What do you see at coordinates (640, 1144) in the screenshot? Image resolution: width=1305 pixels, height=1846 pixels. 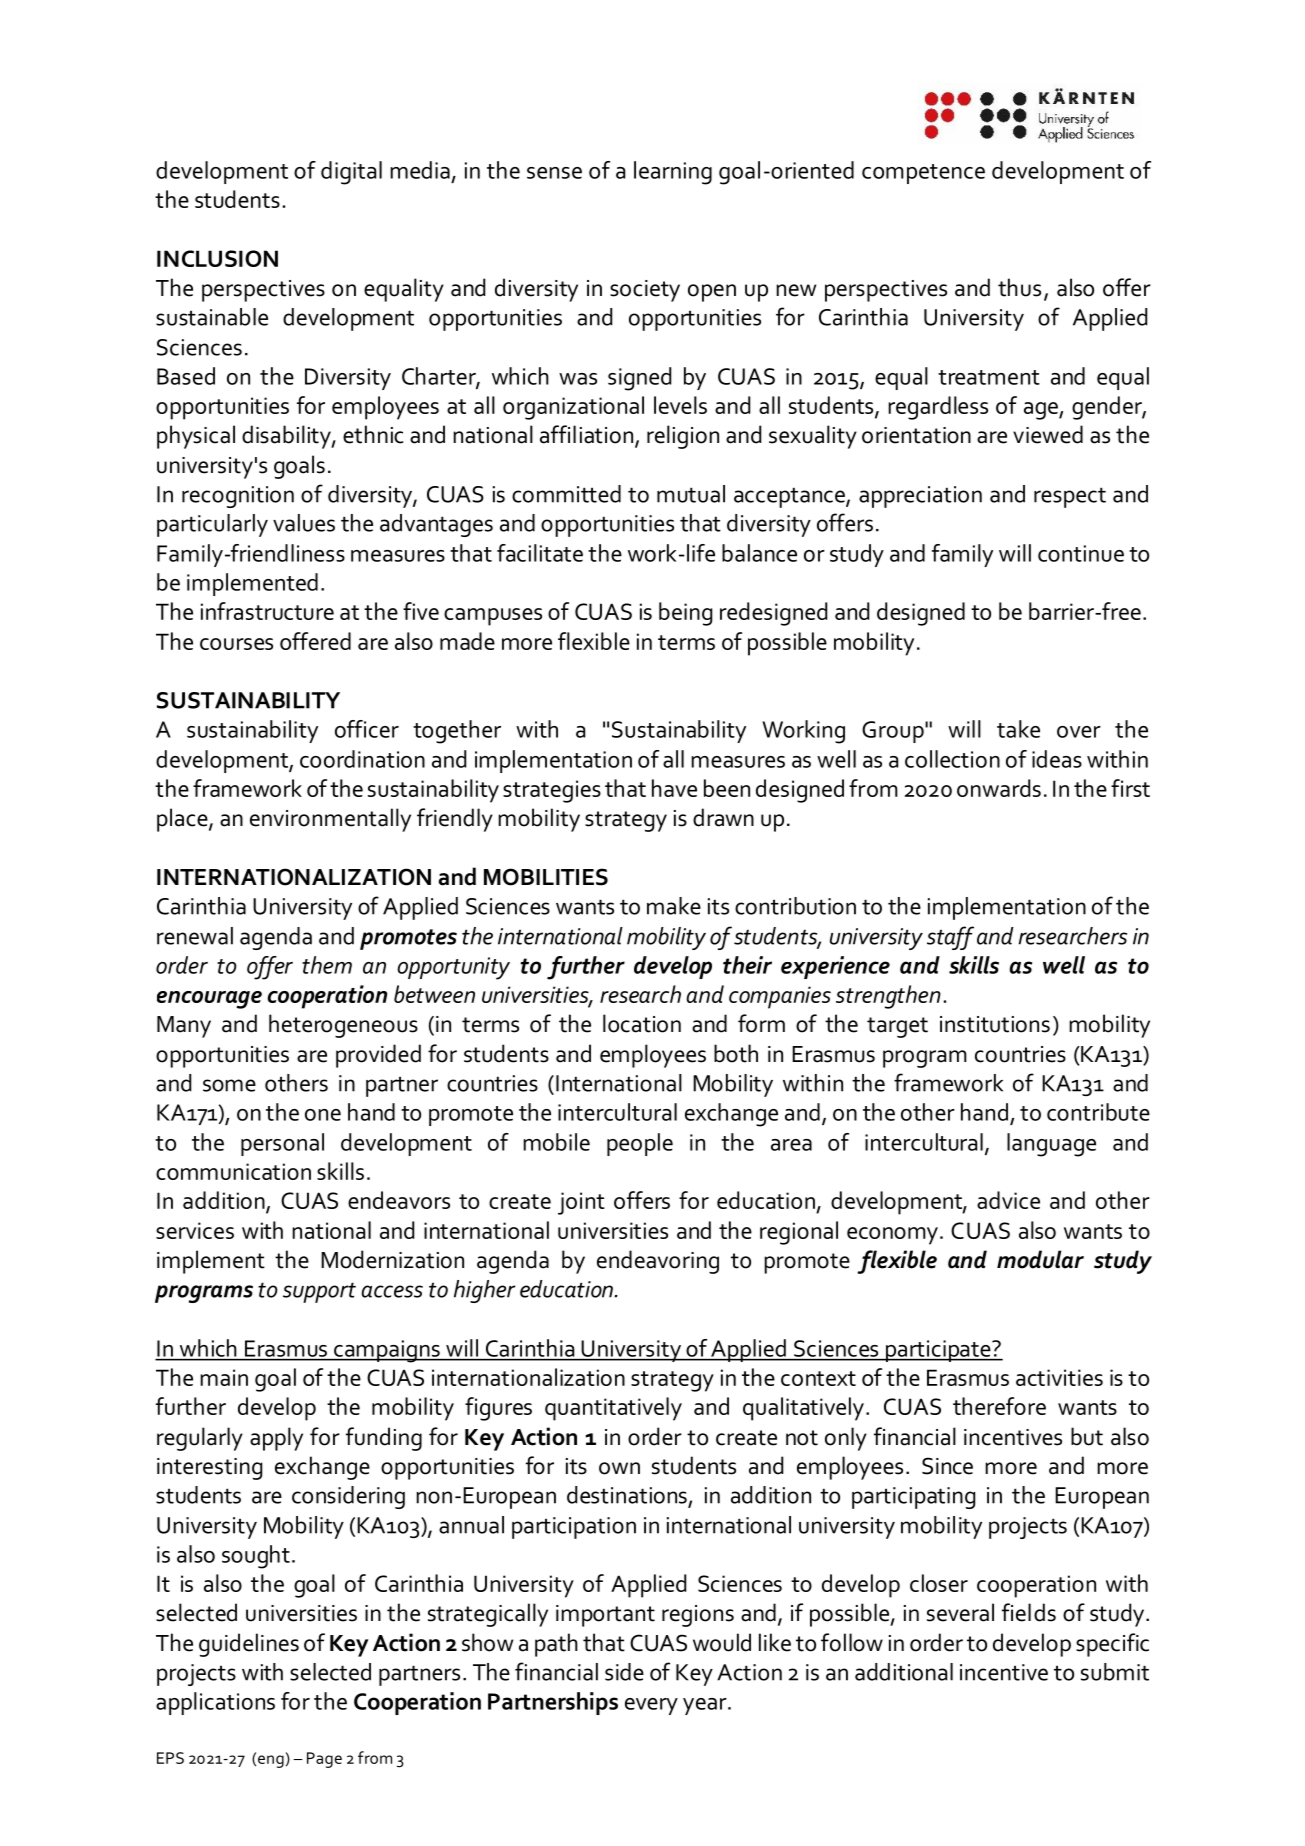 I see `people` at bounding box center [640, 1144].
